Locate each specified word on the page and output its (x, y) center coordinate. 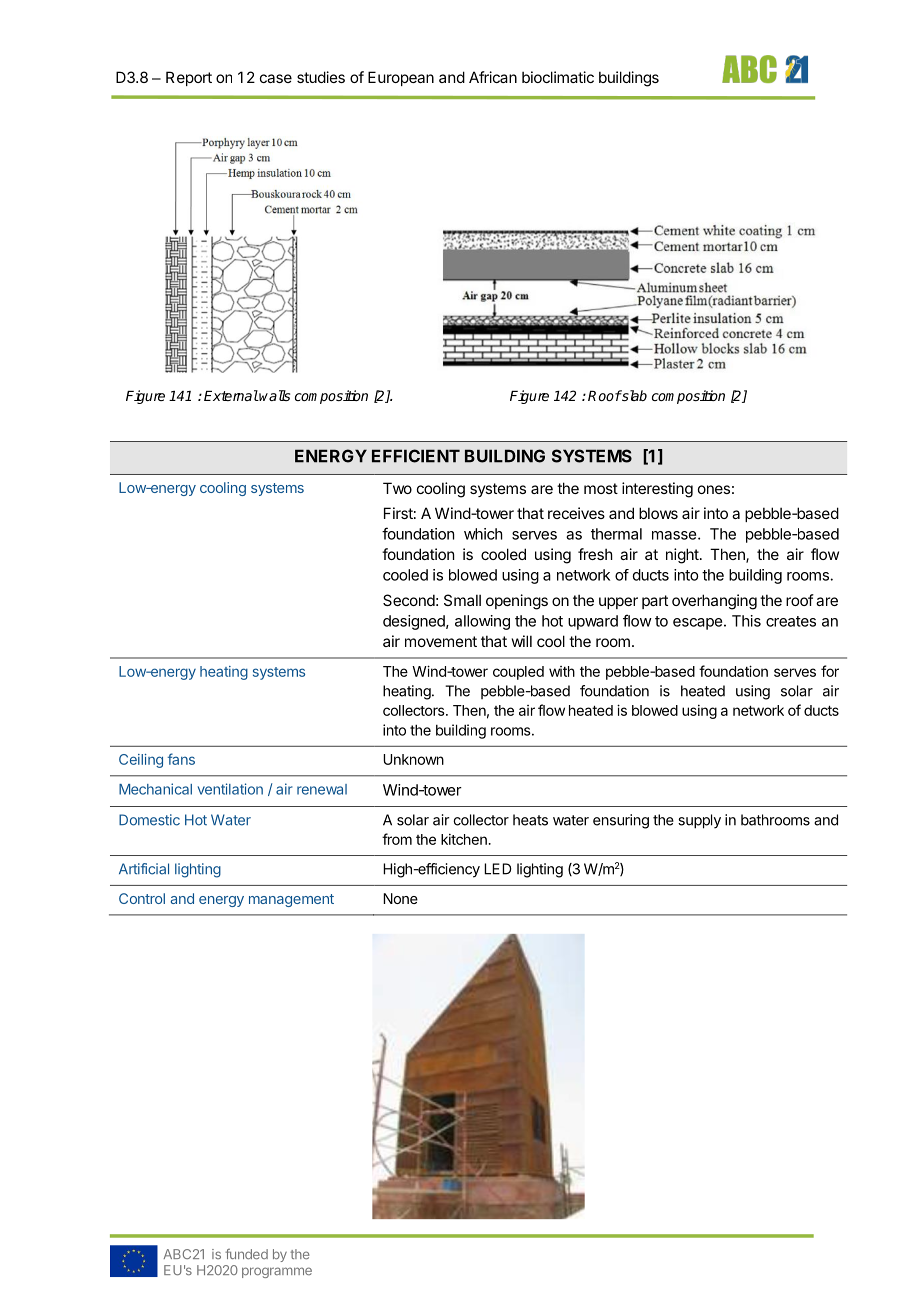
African (493, 77)
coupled (518, 673)
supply (699, 821)
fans (181, 759)
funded (246, 1254)
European (401, 78)
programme (277, 1272)
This (746, 621)
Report (189, 78)
